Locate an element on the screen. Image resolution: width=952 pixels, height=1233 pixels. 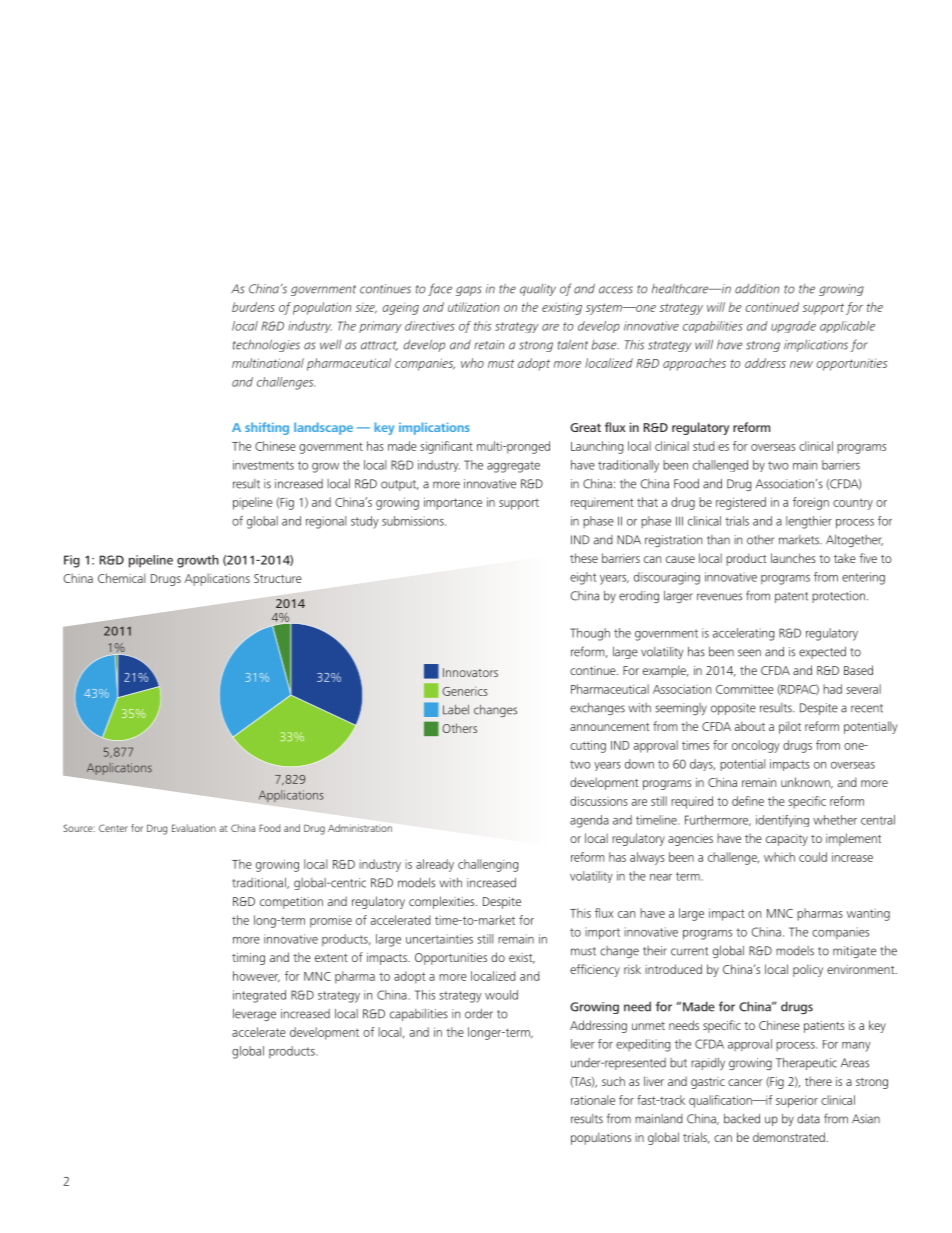
Structure is located at coordinates (278, 578).
